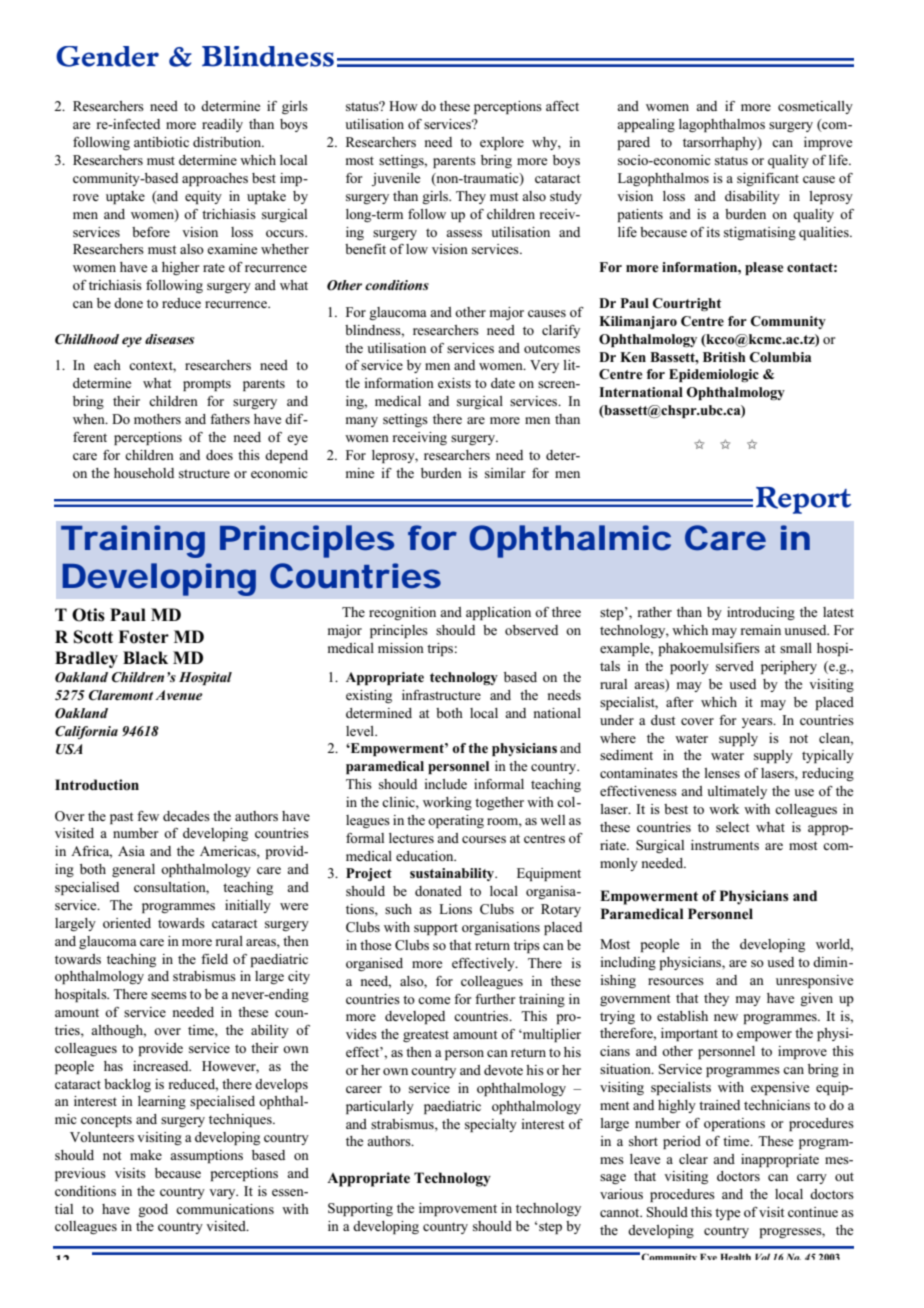 This document has height=1308, width=924. I want to click on explore, so click(502, 143).
